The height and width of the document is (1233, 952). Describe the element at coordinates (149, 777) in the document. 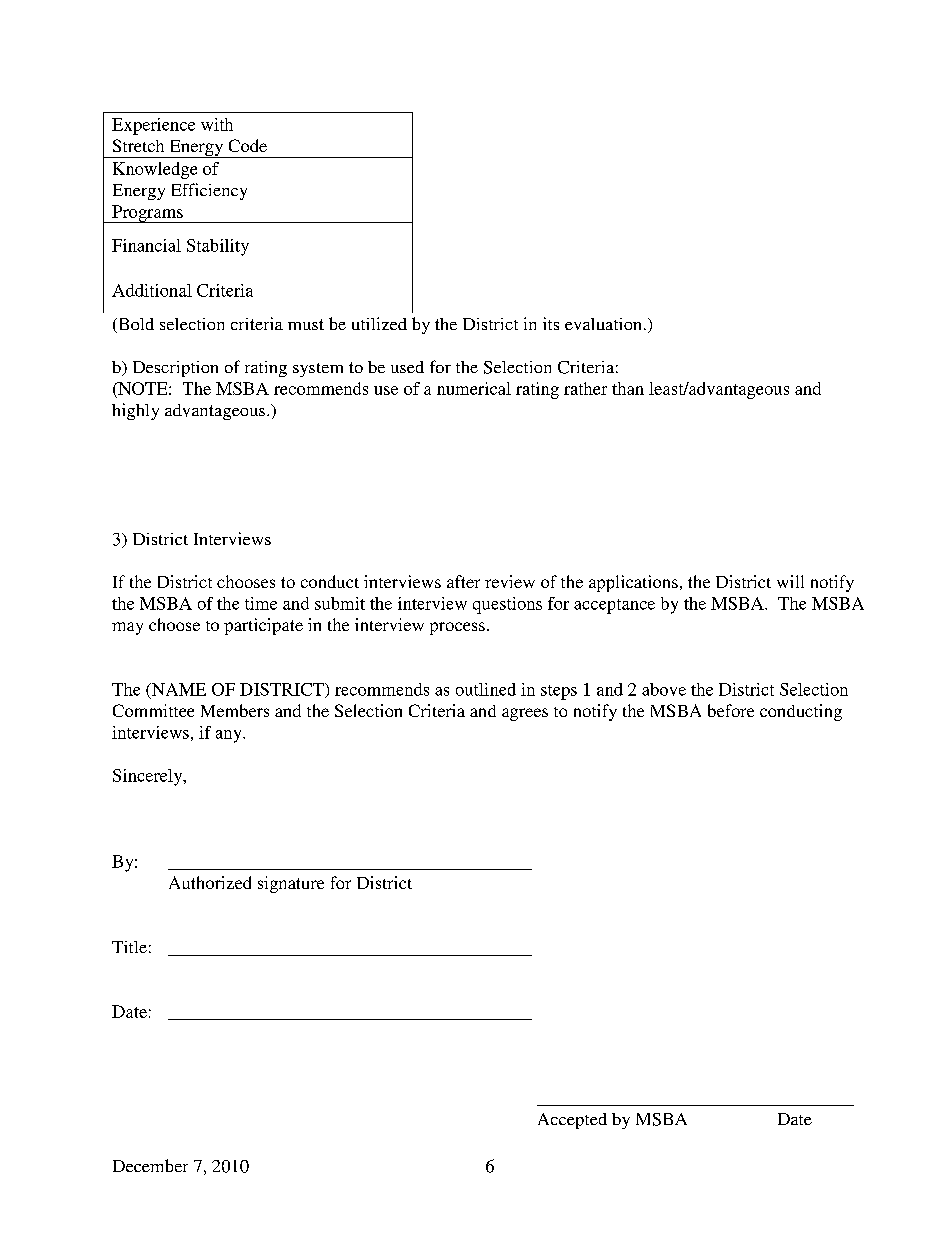

I see `Sincerely` at that location.
